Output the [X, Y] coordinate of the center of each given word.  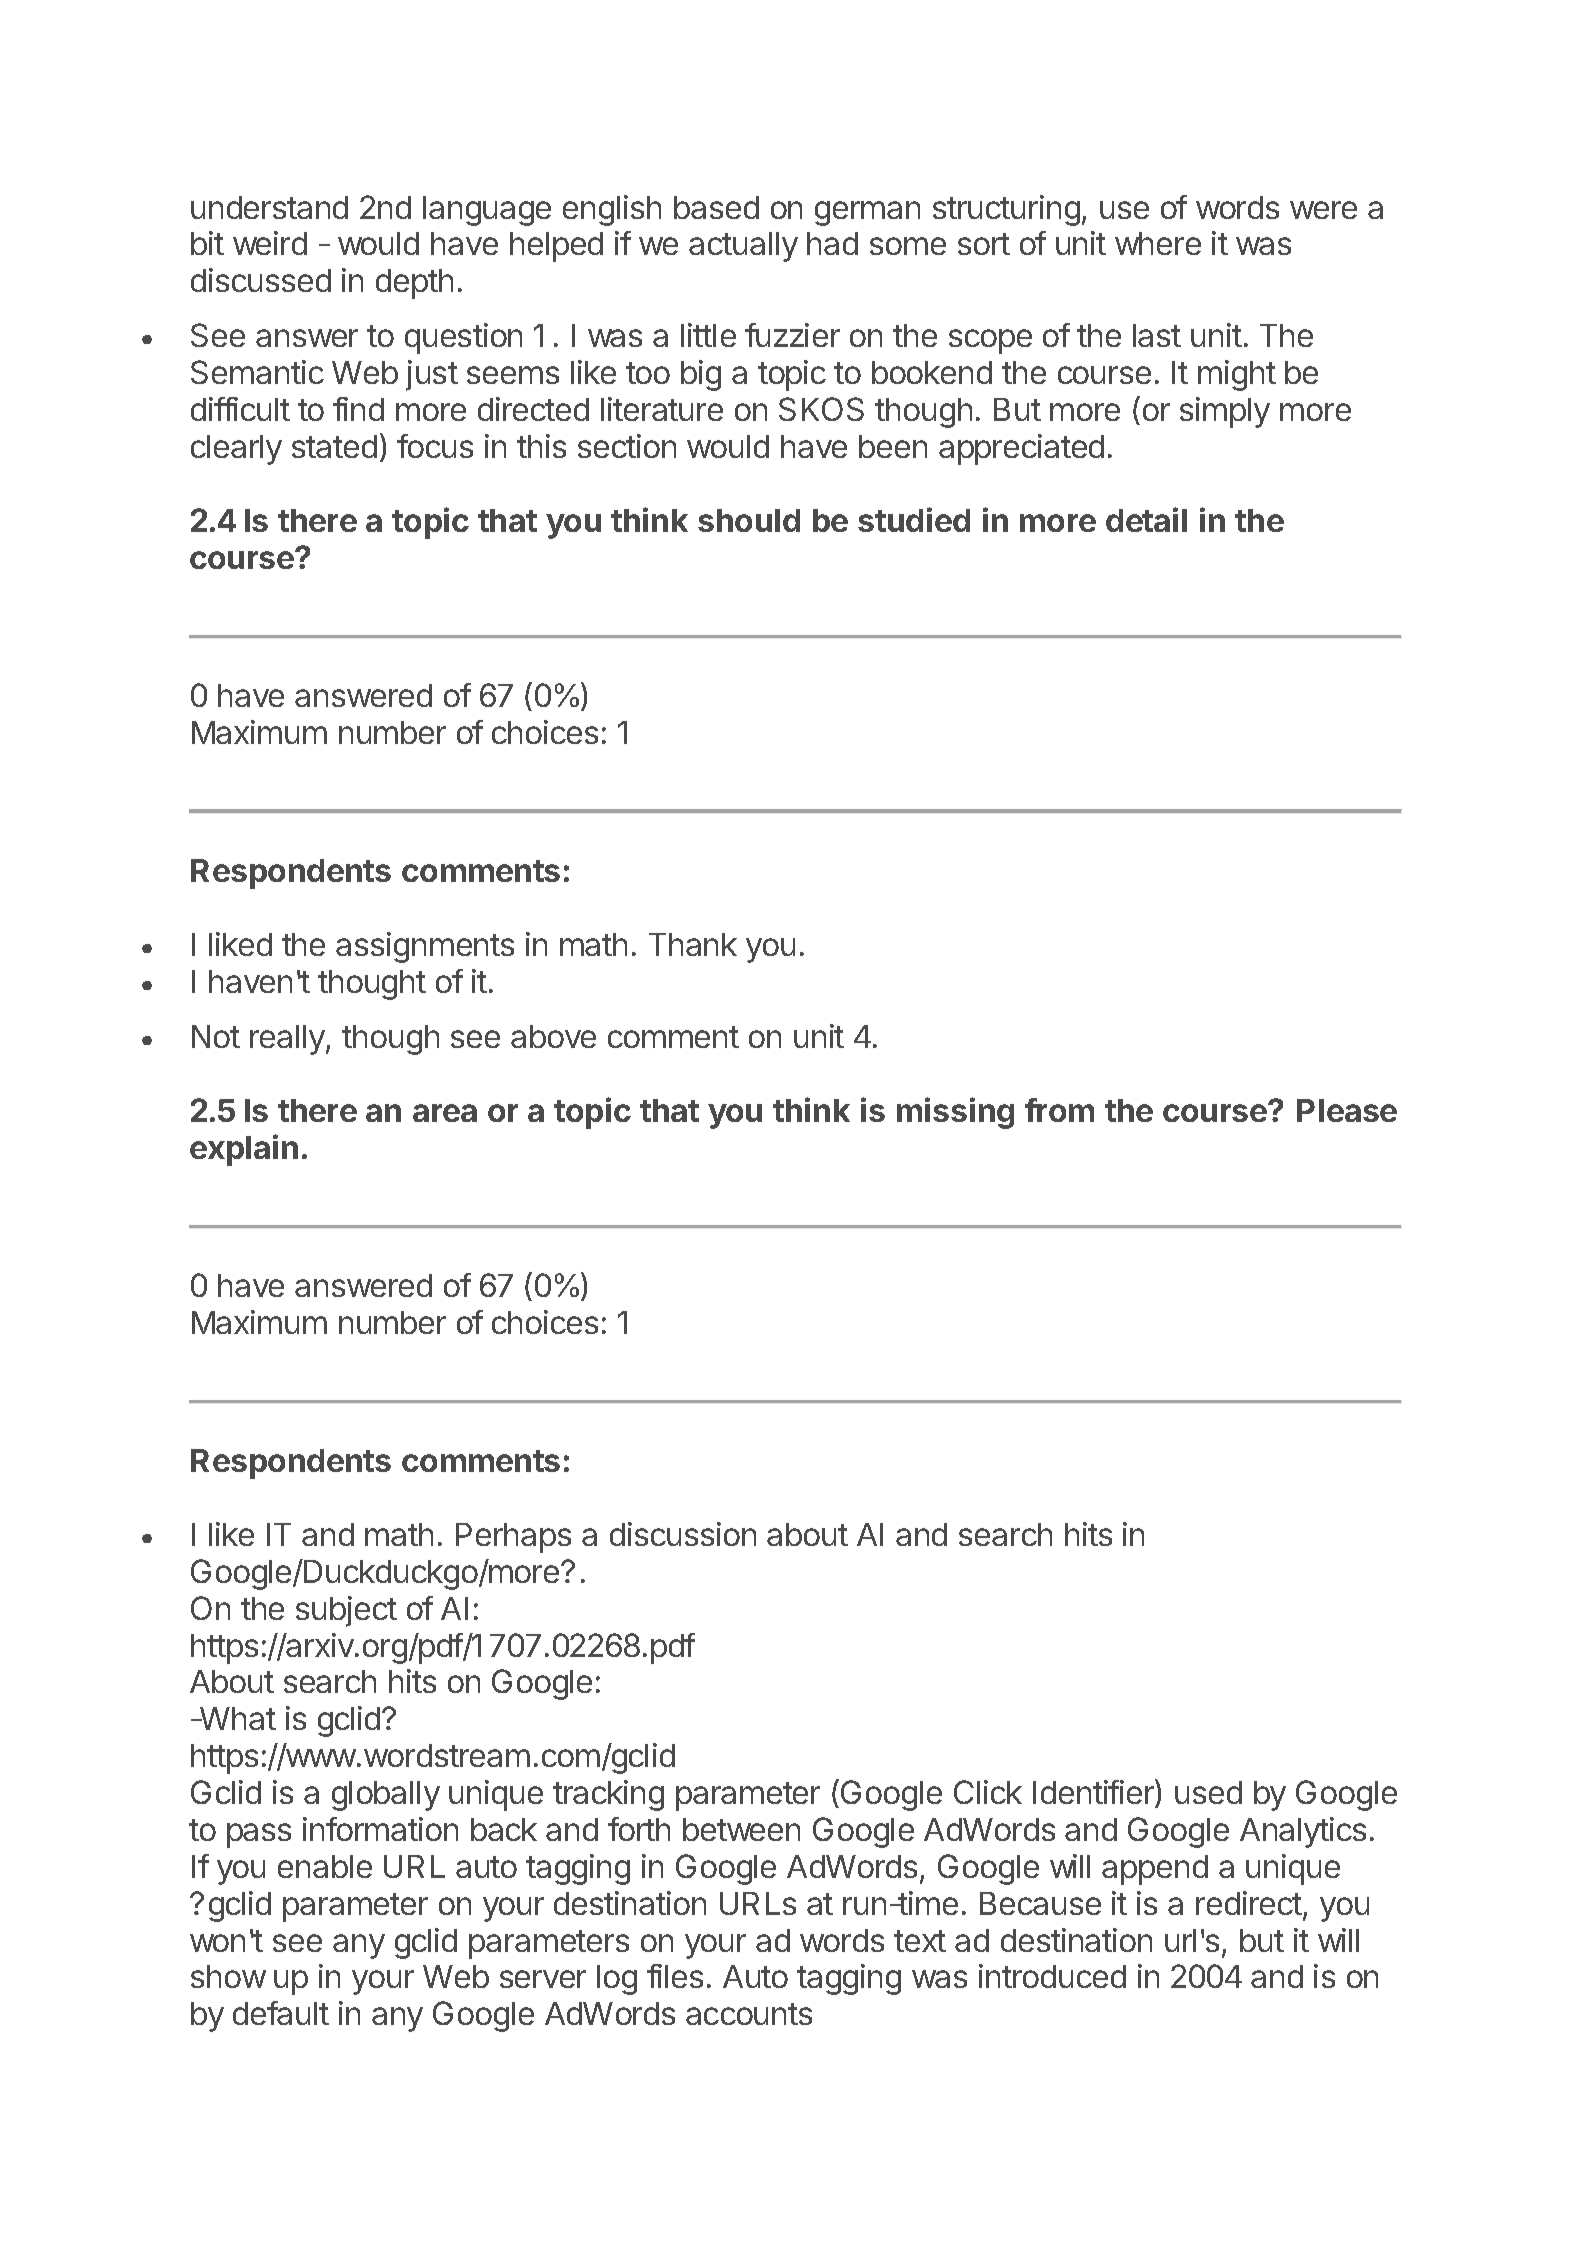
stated [334, 446]
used [1208, 1792]
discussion [683, 1534]
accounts [749, 2014]
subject [346, 1611]
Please [1347, 1110]
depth [414, 284]
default [281, 2013]
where [1158, 243]
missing [955, 1113]
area [445, 1113]
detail [1146, 519]
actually [743, 247]
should [749, 520]
